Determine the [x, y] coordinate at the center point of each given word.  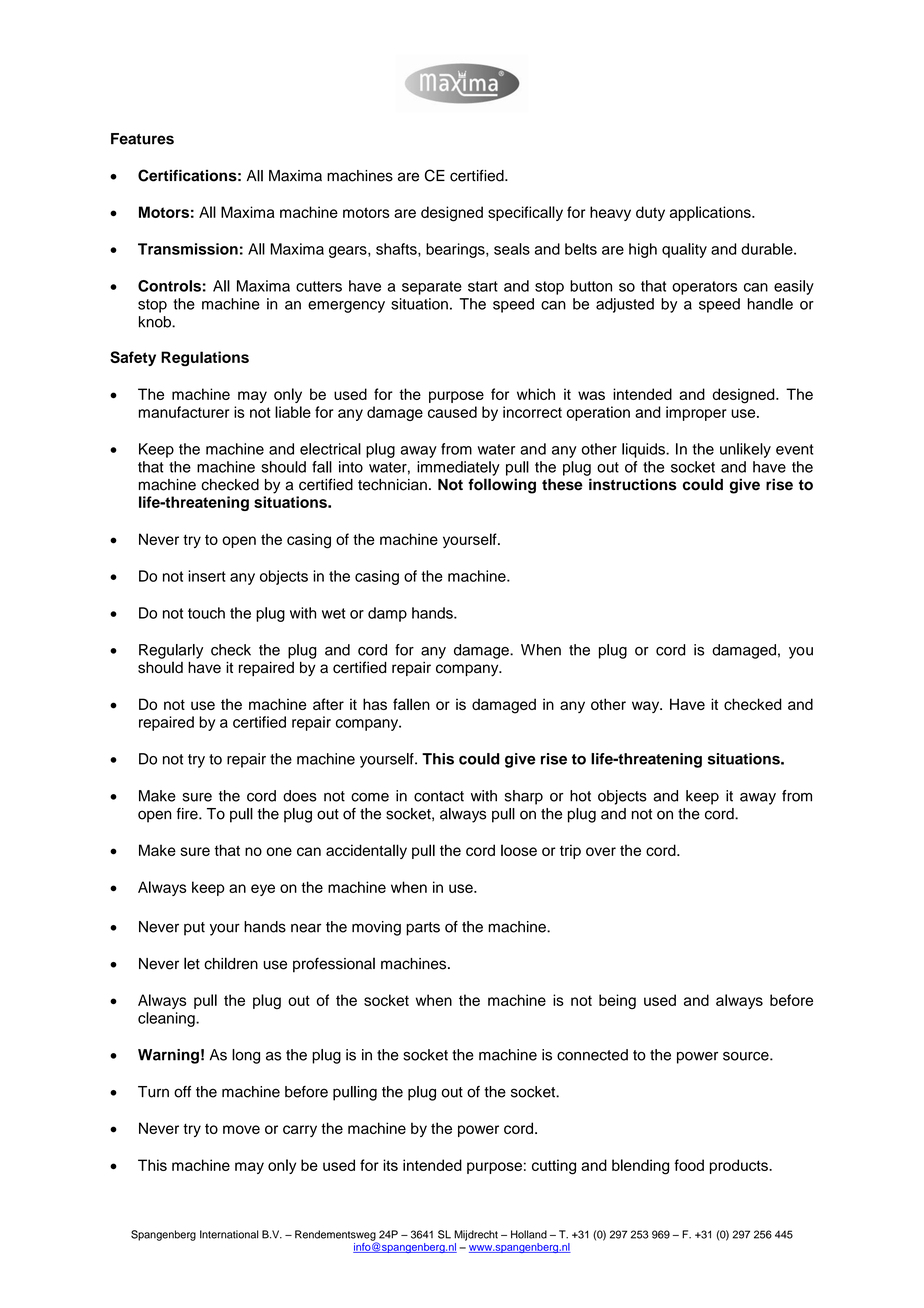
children [231, 963]
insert [207, 576]
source [747, 1056]
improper [696, 413]
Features [142, 139]
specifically [525, 213]
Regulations [205, 358]
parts [423, 929]
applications [711, 213]
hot [580, 796]
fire [188, 814]
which [536, 394]
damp [387, 614]
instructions [633, 484]
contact [439, 796]
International [229, 1234]
